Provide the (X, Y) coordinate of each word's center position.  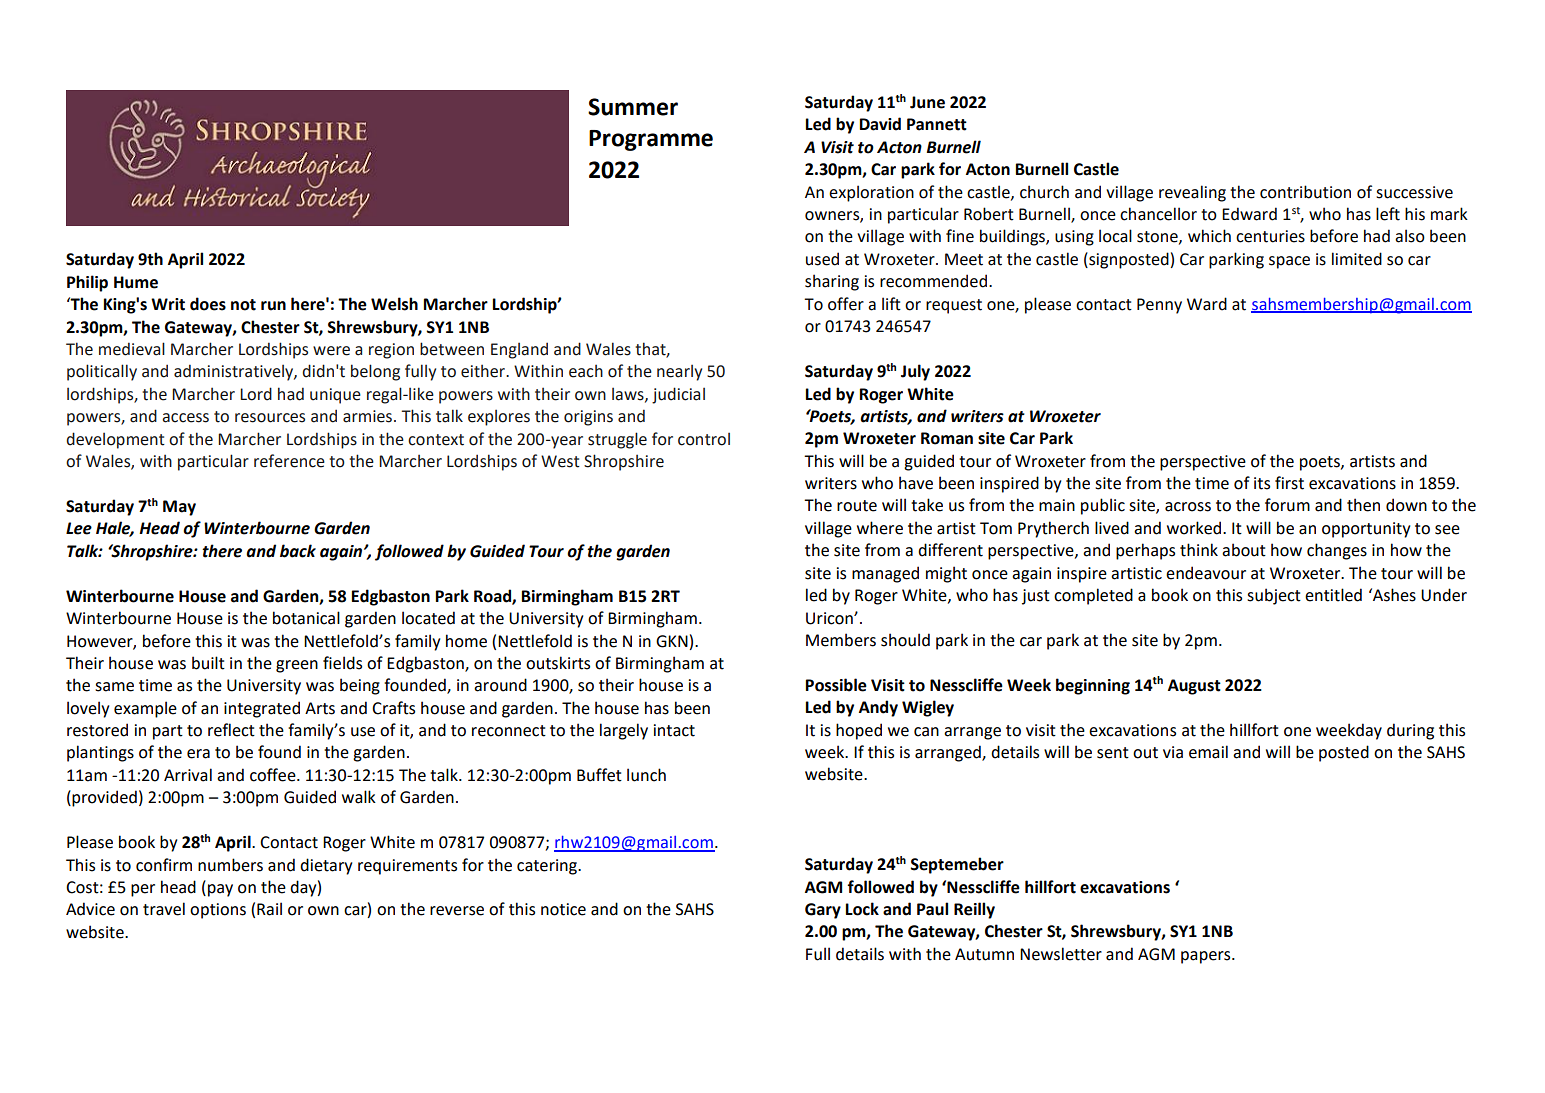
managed (885, 574)
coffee (274, 775)
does (208, 304)
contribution (1305, 192)
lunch (646, 775)
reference (289, 461)
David (880, 124)
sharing (832, 282)
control (704, 439)
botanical (306, 618)
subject (1274, 596)
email (1208, 752)
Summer (633, 107)
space (1289, 262)
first (1289, 483)
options (218, 911)
